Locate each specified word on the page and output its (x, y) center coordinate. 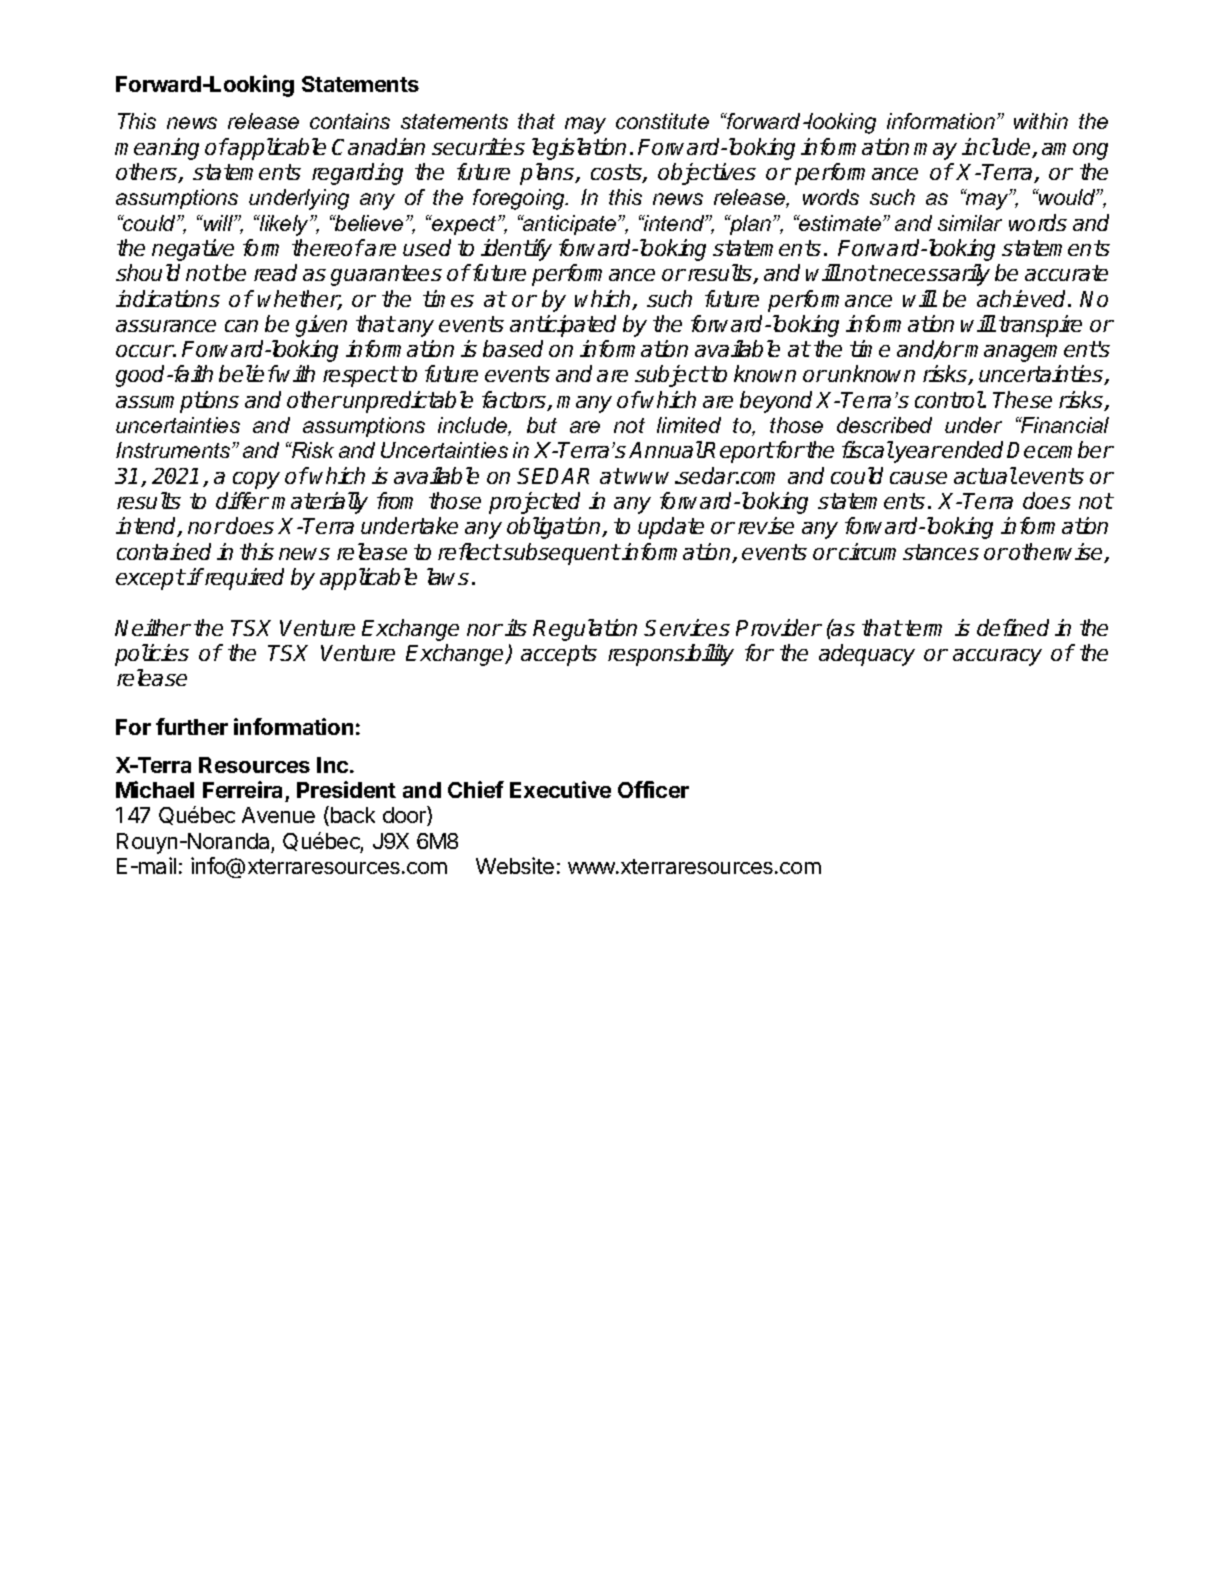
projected (534, 503)
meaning (157, 149)
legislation (579, 149)
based (513, 348)
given (321, 326)
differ (242, 500)
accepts (559, 655)
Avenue (278, 815)
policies (152, 655)
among (1075, 151)
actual (985, 475)
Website (515, 865)
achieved (1023, 298)
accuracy (997, 657)
